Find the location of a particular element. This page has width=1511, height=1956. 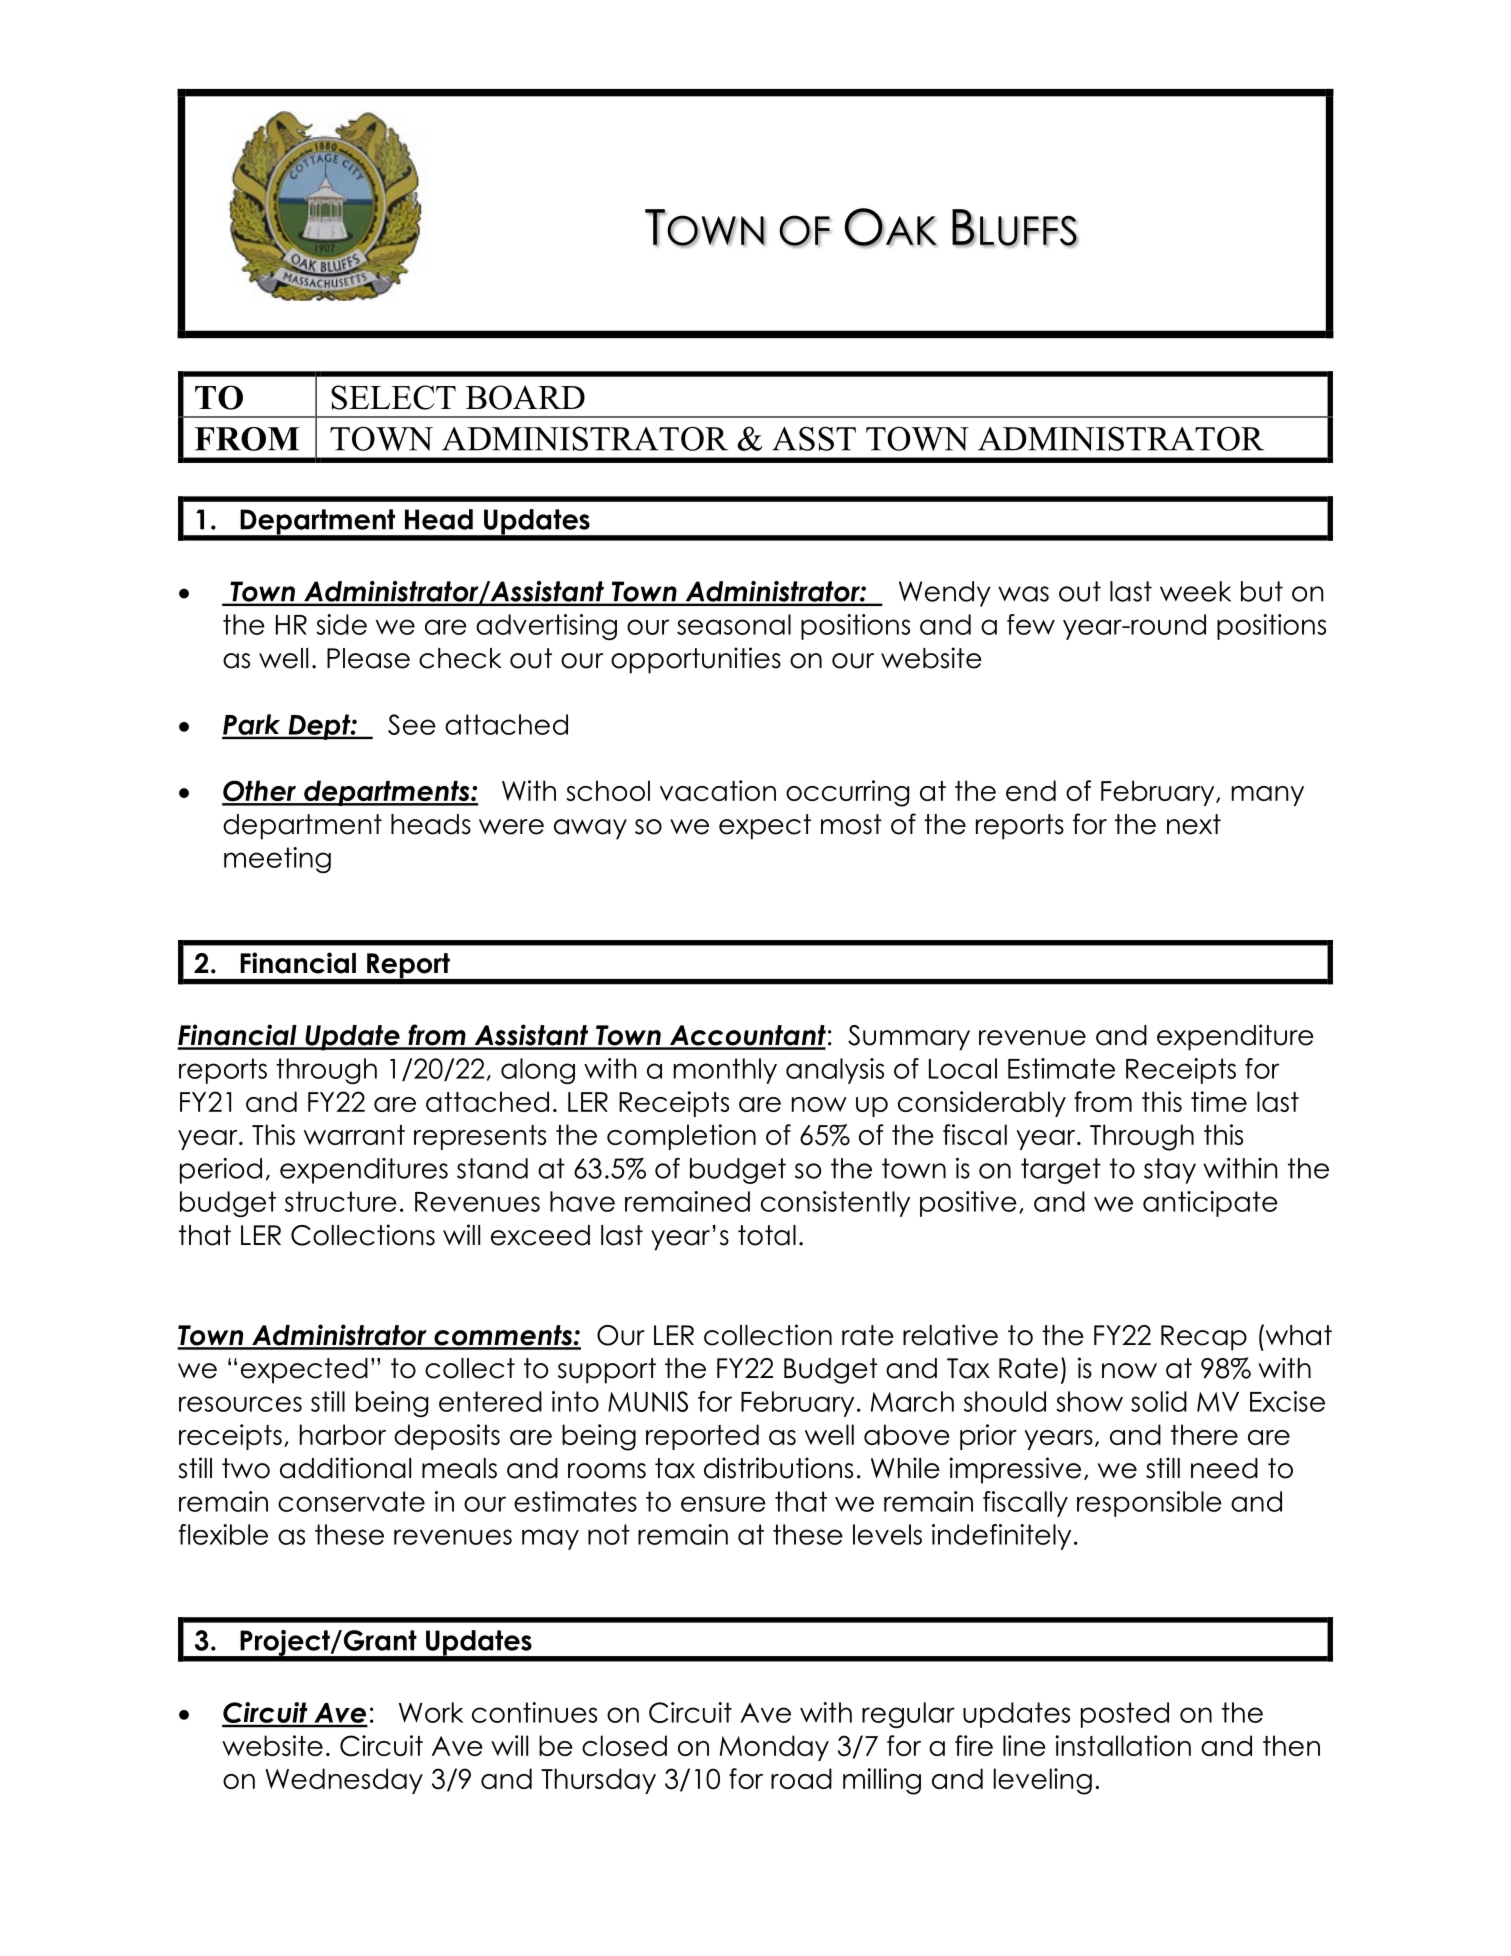

meeting is located at coordinates (277, 860).
